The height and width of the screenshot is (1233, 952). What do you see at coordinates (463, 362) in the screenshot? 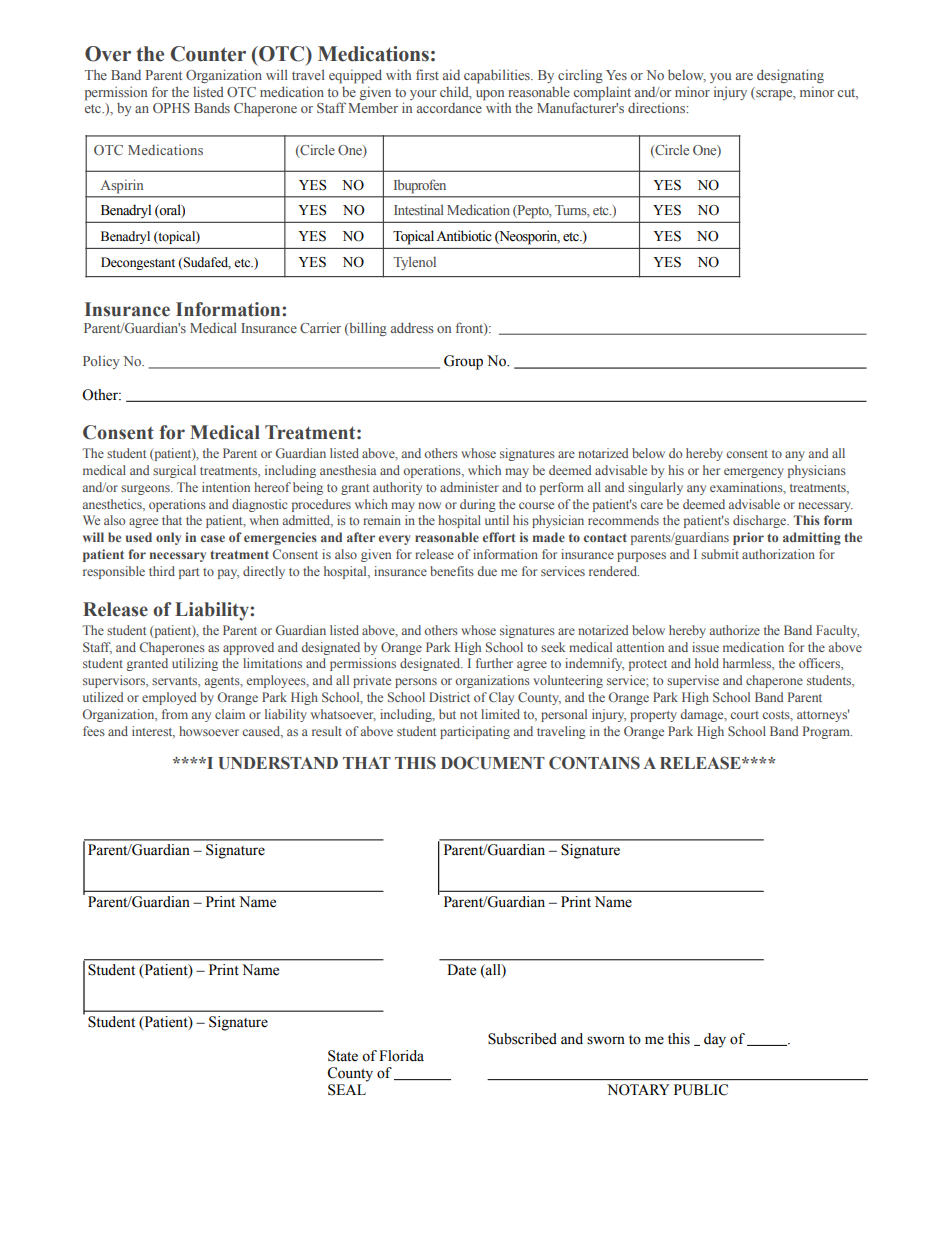
I see `Group` at bounding box center [463, 362].
